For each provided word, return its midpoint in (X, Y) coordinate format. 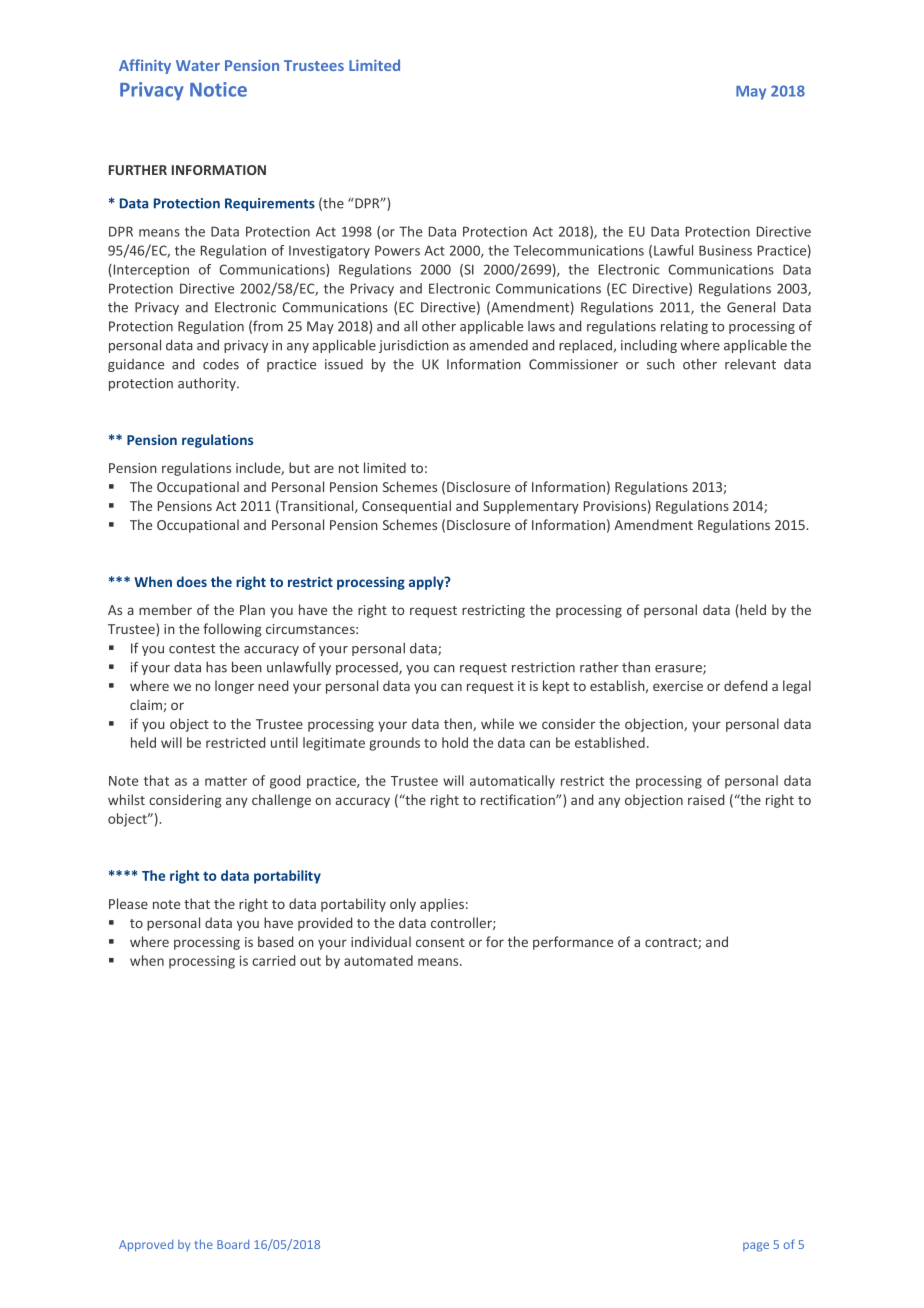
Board (233, 1244)
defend (745, 685)
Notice (218, 89)
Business (725, 250)
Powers (397, 250)
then (459, 724)
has (216, 667)
